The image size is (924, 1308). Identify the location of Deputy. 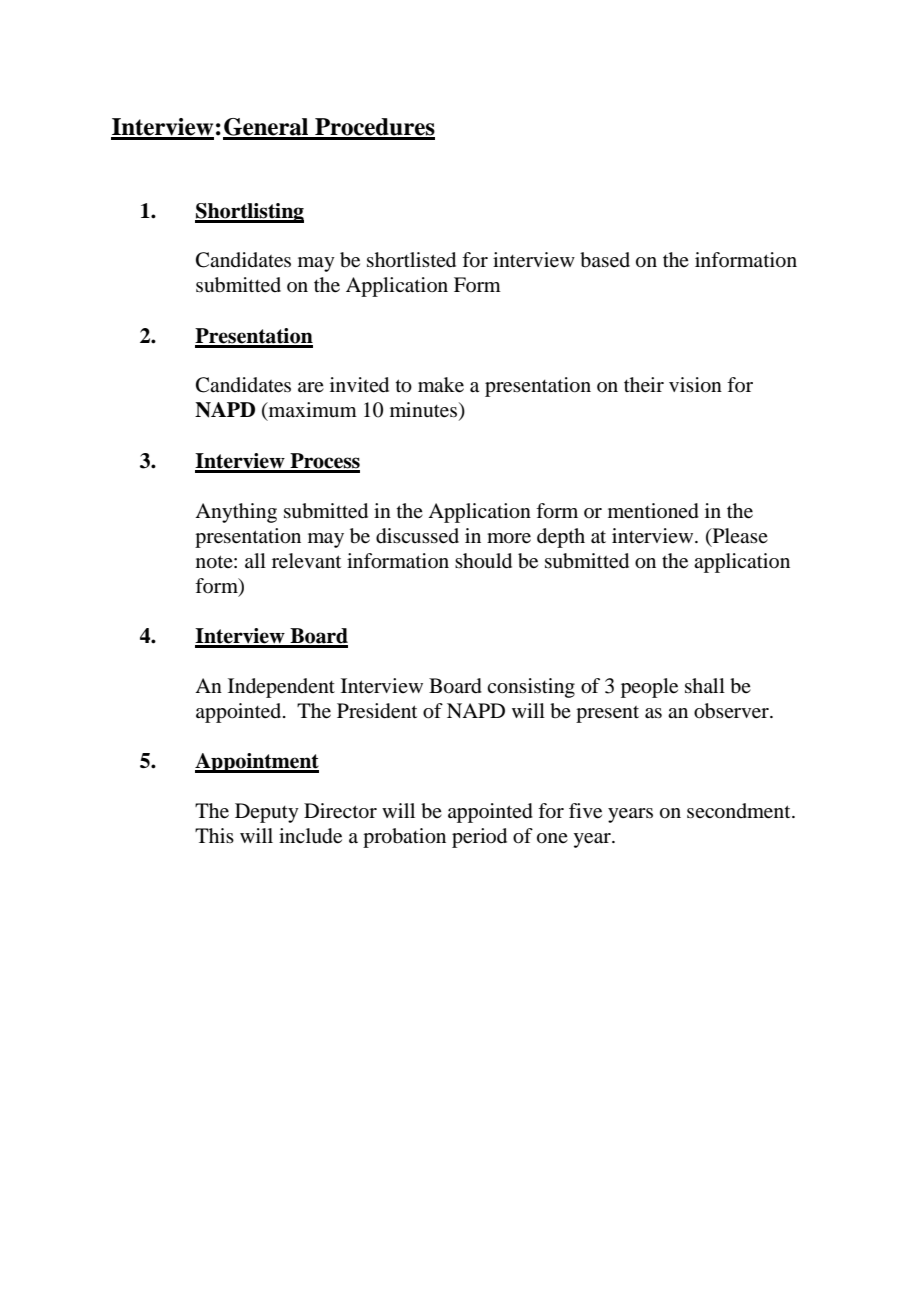
(267, 813).
